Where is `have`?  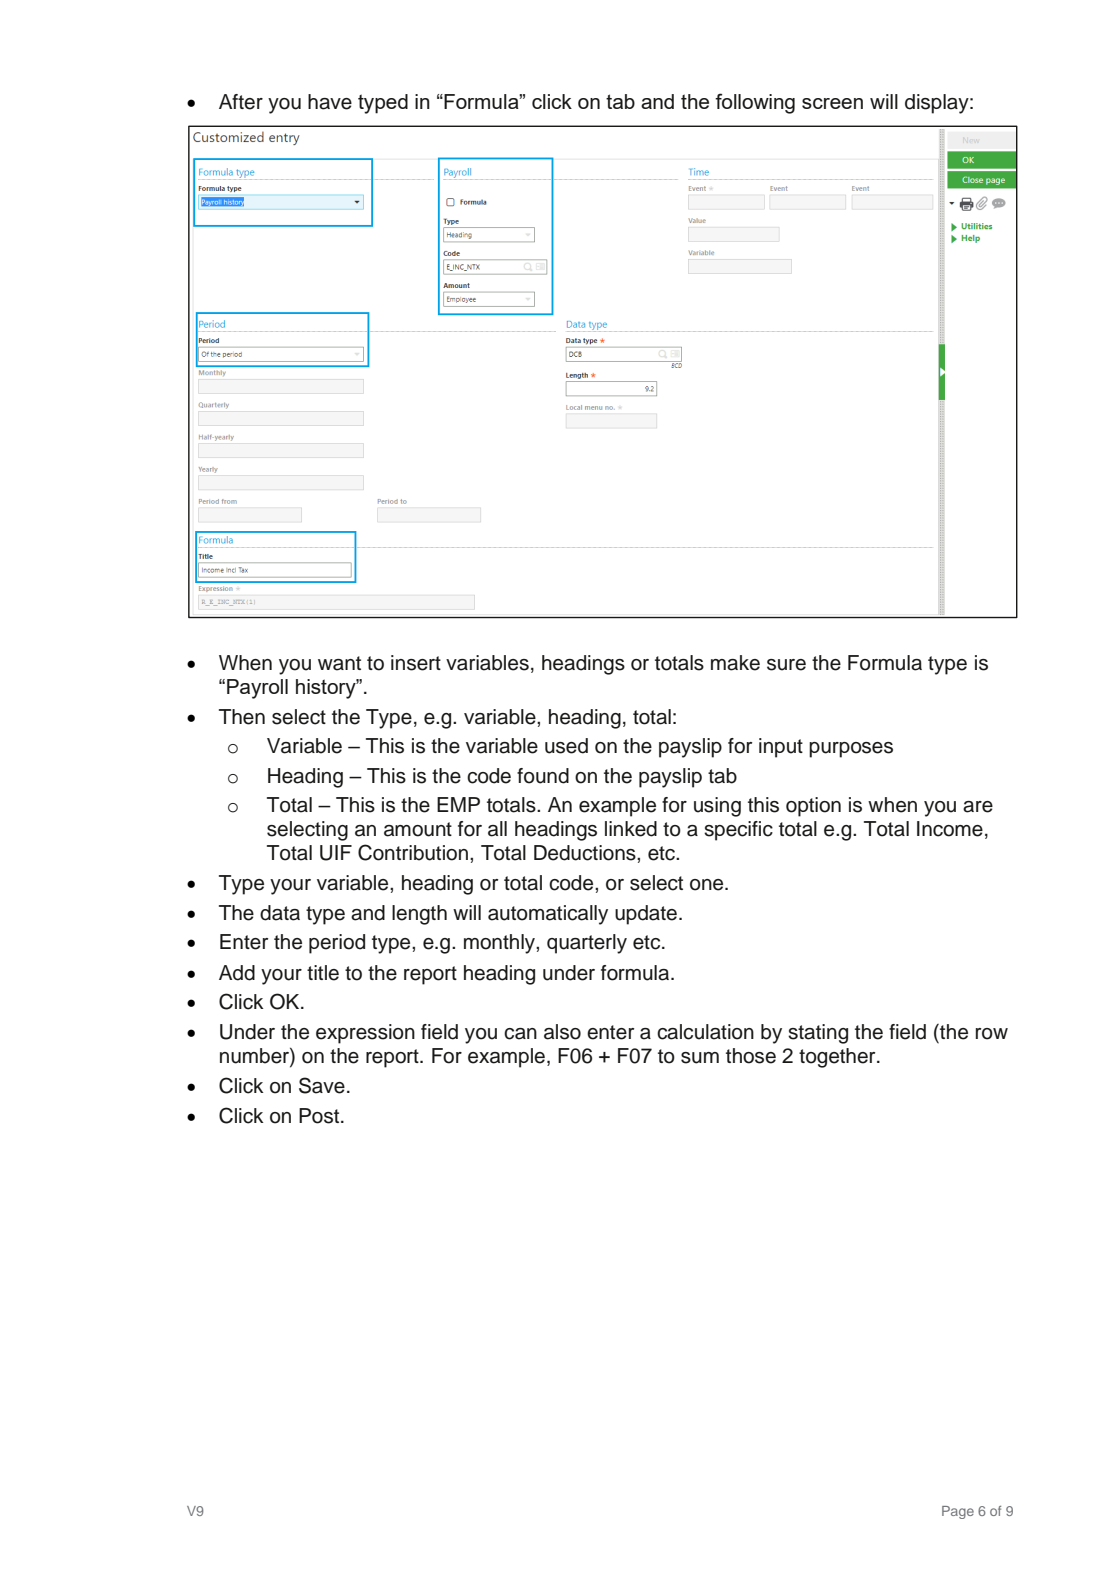 have is located at coordinates (330, 102).
